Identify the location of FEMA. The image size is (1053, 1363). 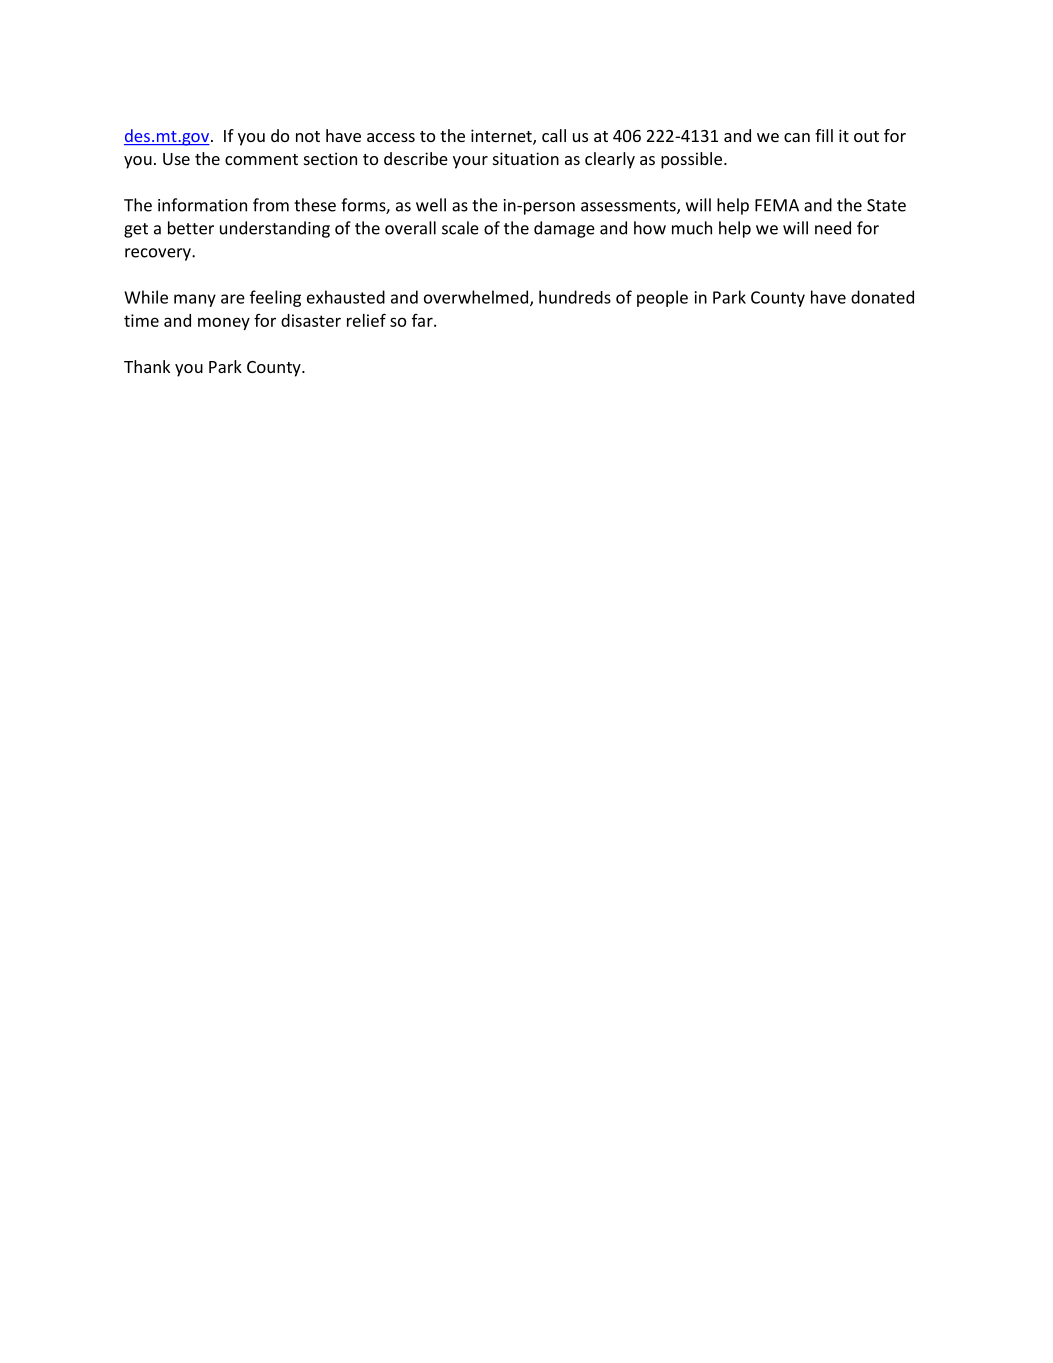
(777, 205).
